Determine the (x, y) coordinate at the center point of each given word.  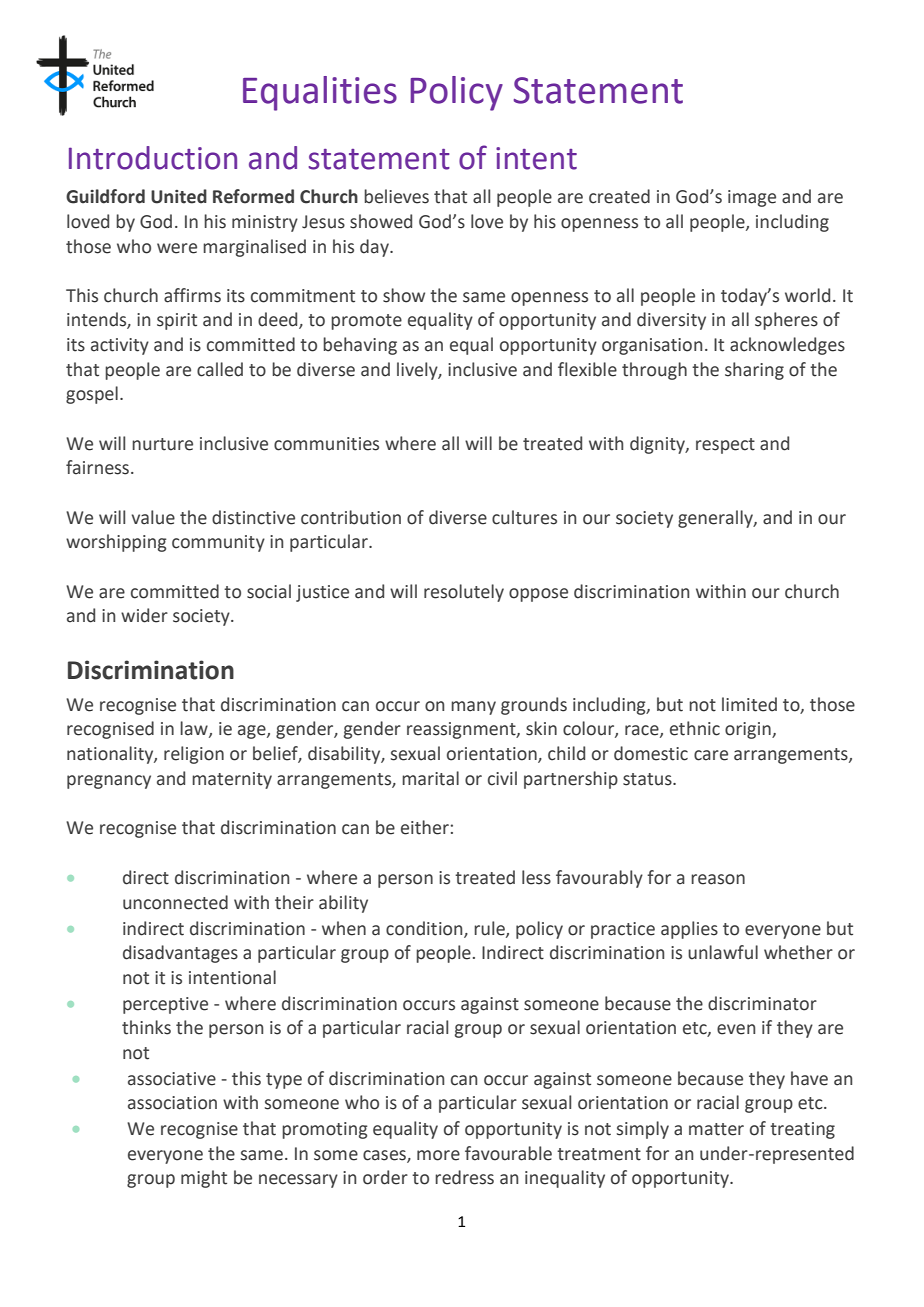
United (179, 196)
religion (194, 755)
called (220, 369)
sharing (754, 371)
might (204, 1179)
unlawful (723, 952)
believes (396, 196)
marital (430, 778)
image (752, 198)
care (711, 755)
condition (425, 929)
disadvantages (180, 954)
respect (725, 446)
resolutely (464, 593)
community (218, 543)
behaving (360, 346)
